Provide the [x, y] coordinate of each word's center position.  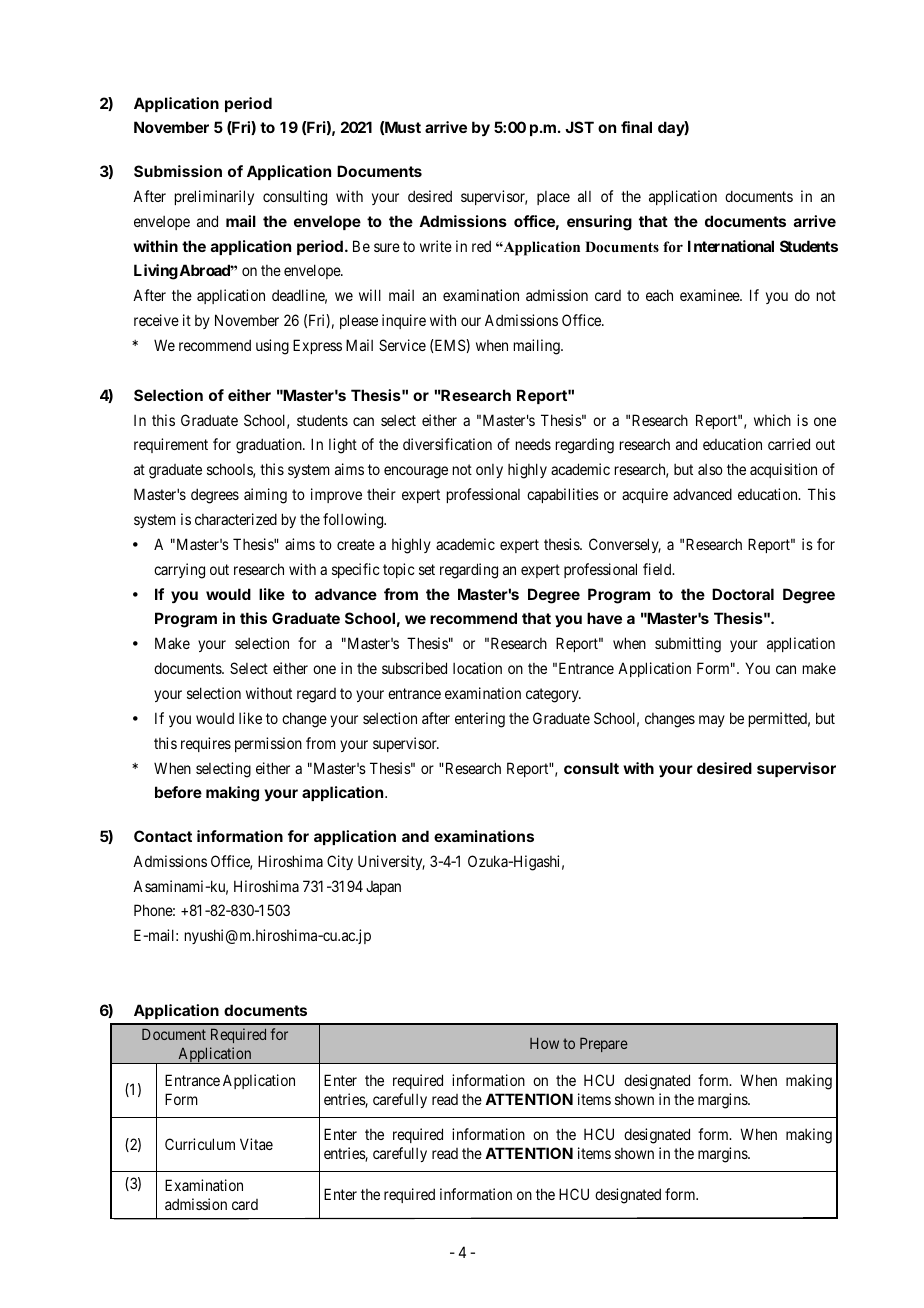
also [710, 469]
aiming [265, 496]
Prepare [604, 1045]
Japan [383, 888]
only [489, 471]
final [636, 127]
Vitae [256, 1144]
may [712, 721]
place [553, 198]
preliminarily [214, 197]
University [391, 862]
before [178, 792]
